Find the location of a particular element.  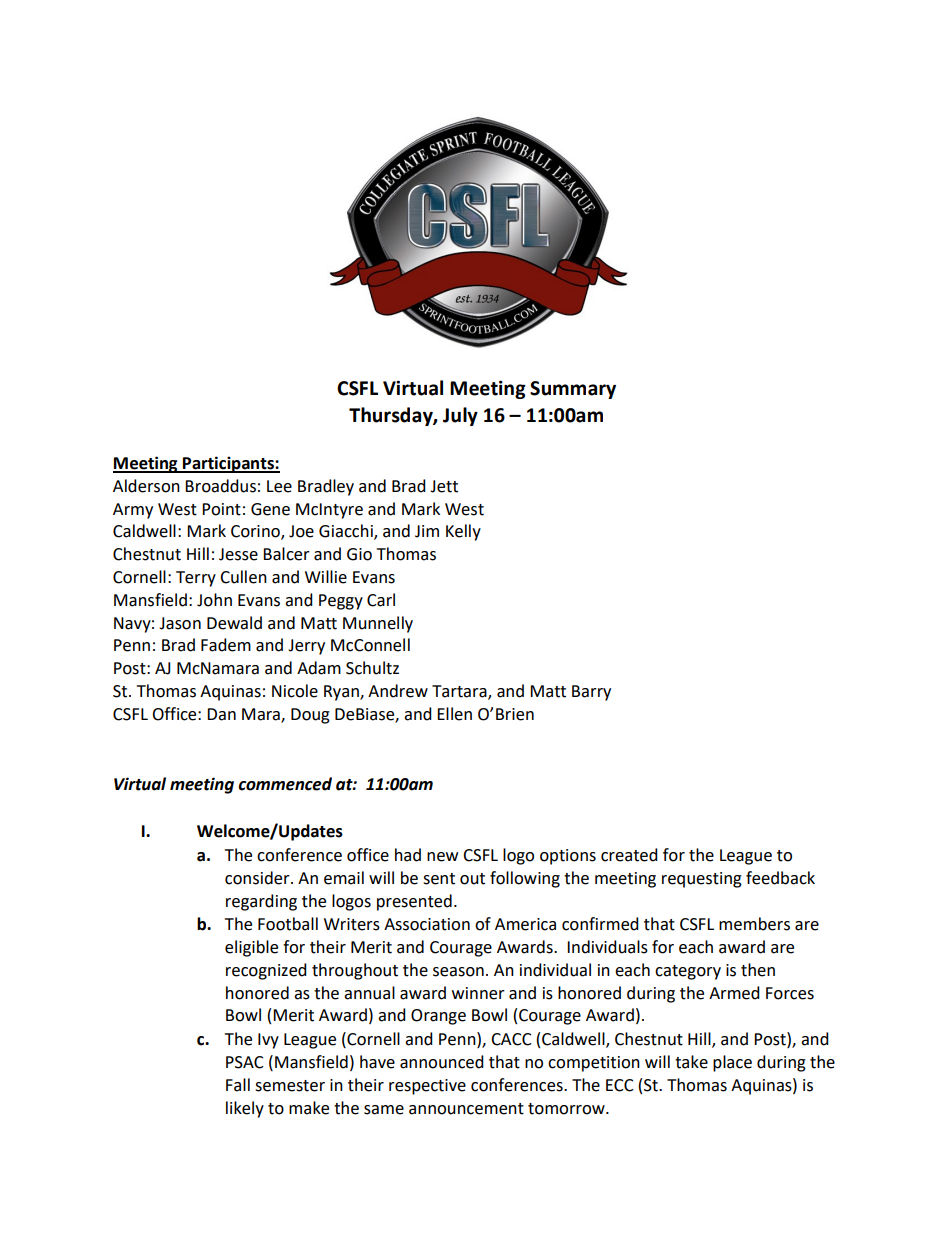

Fall is located at coordinates (238, 1085).
